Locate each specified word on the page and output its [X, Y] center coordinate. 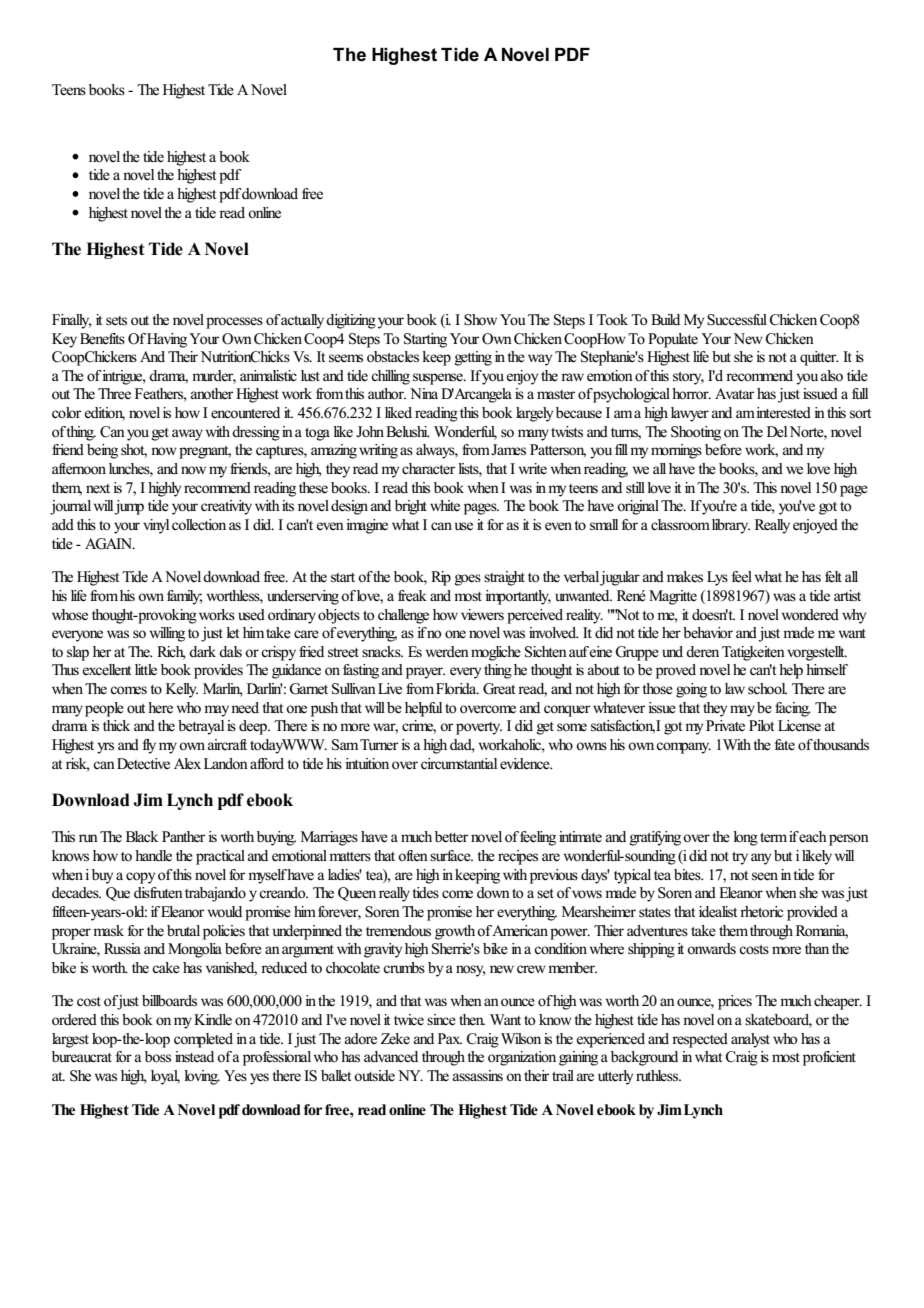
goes [468, 580]
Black [142, 836]
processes [234, 323]
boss [158, 1057]
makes [685, 577]
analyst [750, 1040]
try [740, 858]
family [184, 597]
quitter [819, 358]
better [451, 837]
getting [473, 358]
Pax [450, 1038]
